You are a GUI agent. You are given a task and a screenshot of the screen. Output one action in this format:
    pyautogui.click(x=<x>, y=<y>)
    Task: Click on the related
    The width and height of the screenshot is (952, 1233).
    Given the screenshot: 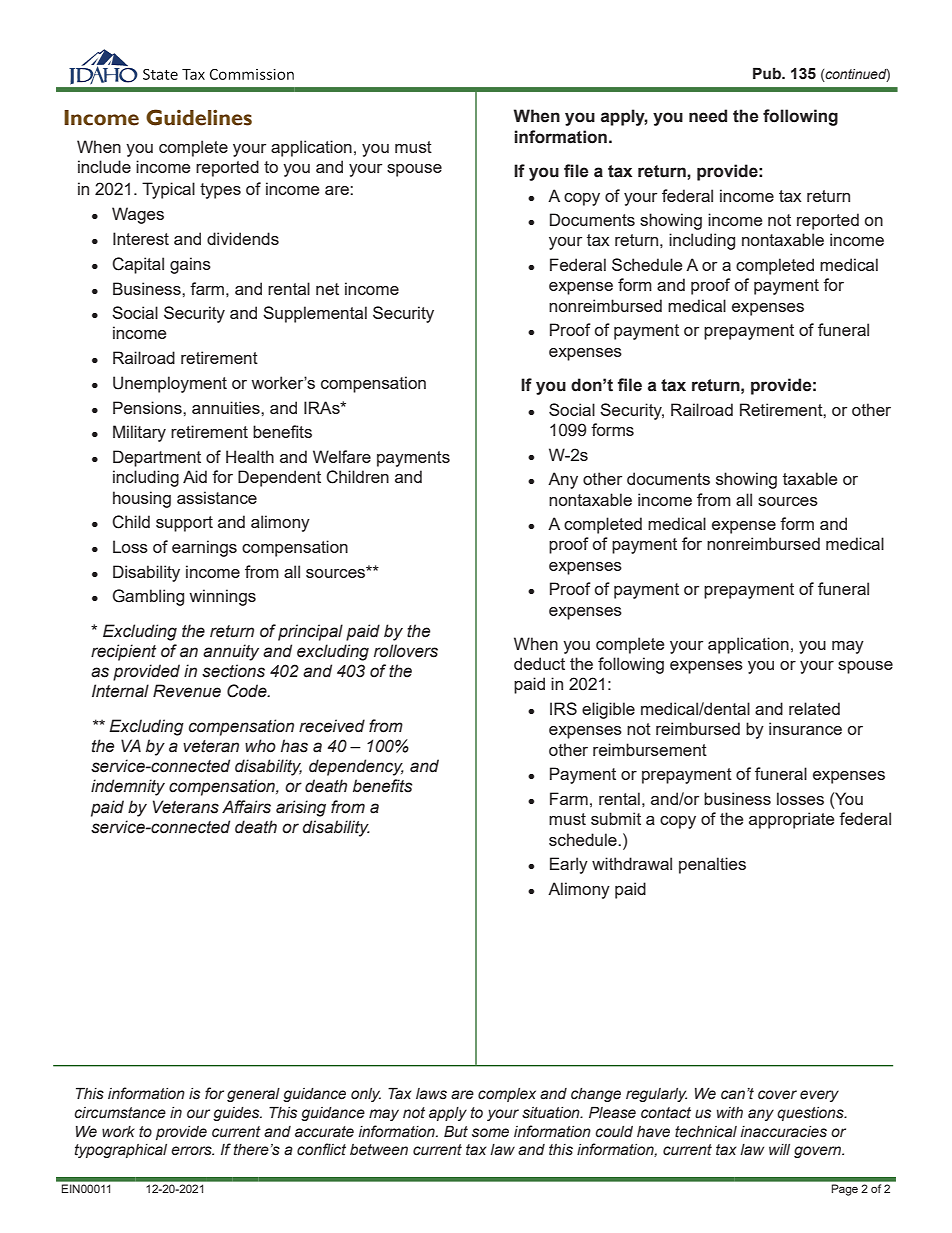 What is the action you would take?
    pyautogui.click(x=814, y=708)
